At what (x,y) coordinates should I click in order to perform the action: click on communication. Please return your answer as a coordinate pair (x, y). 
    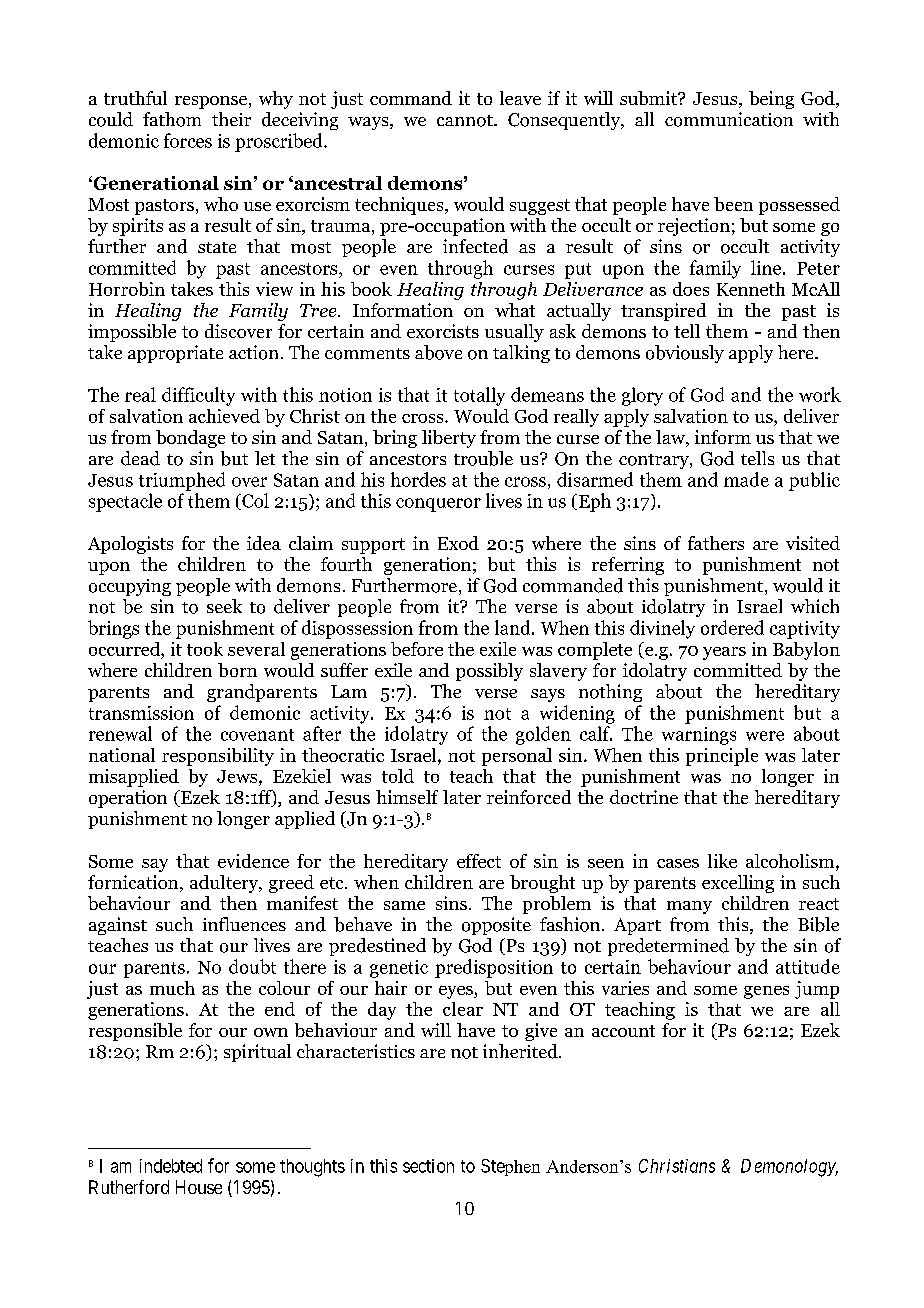
    Looking at the image, I should click on (729, 119).
